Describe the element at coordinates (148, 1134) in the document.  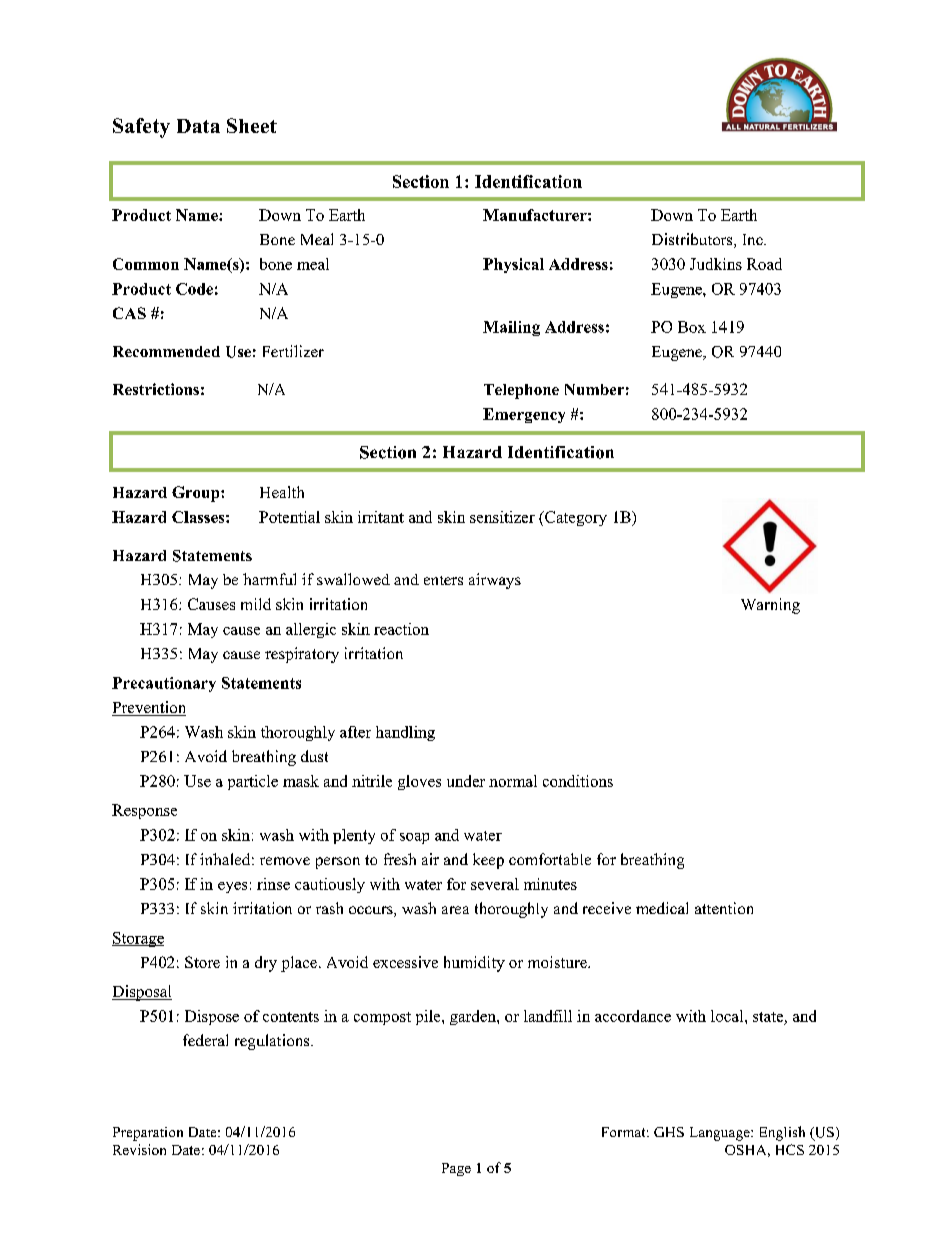
I see `Preparation` at that location.
